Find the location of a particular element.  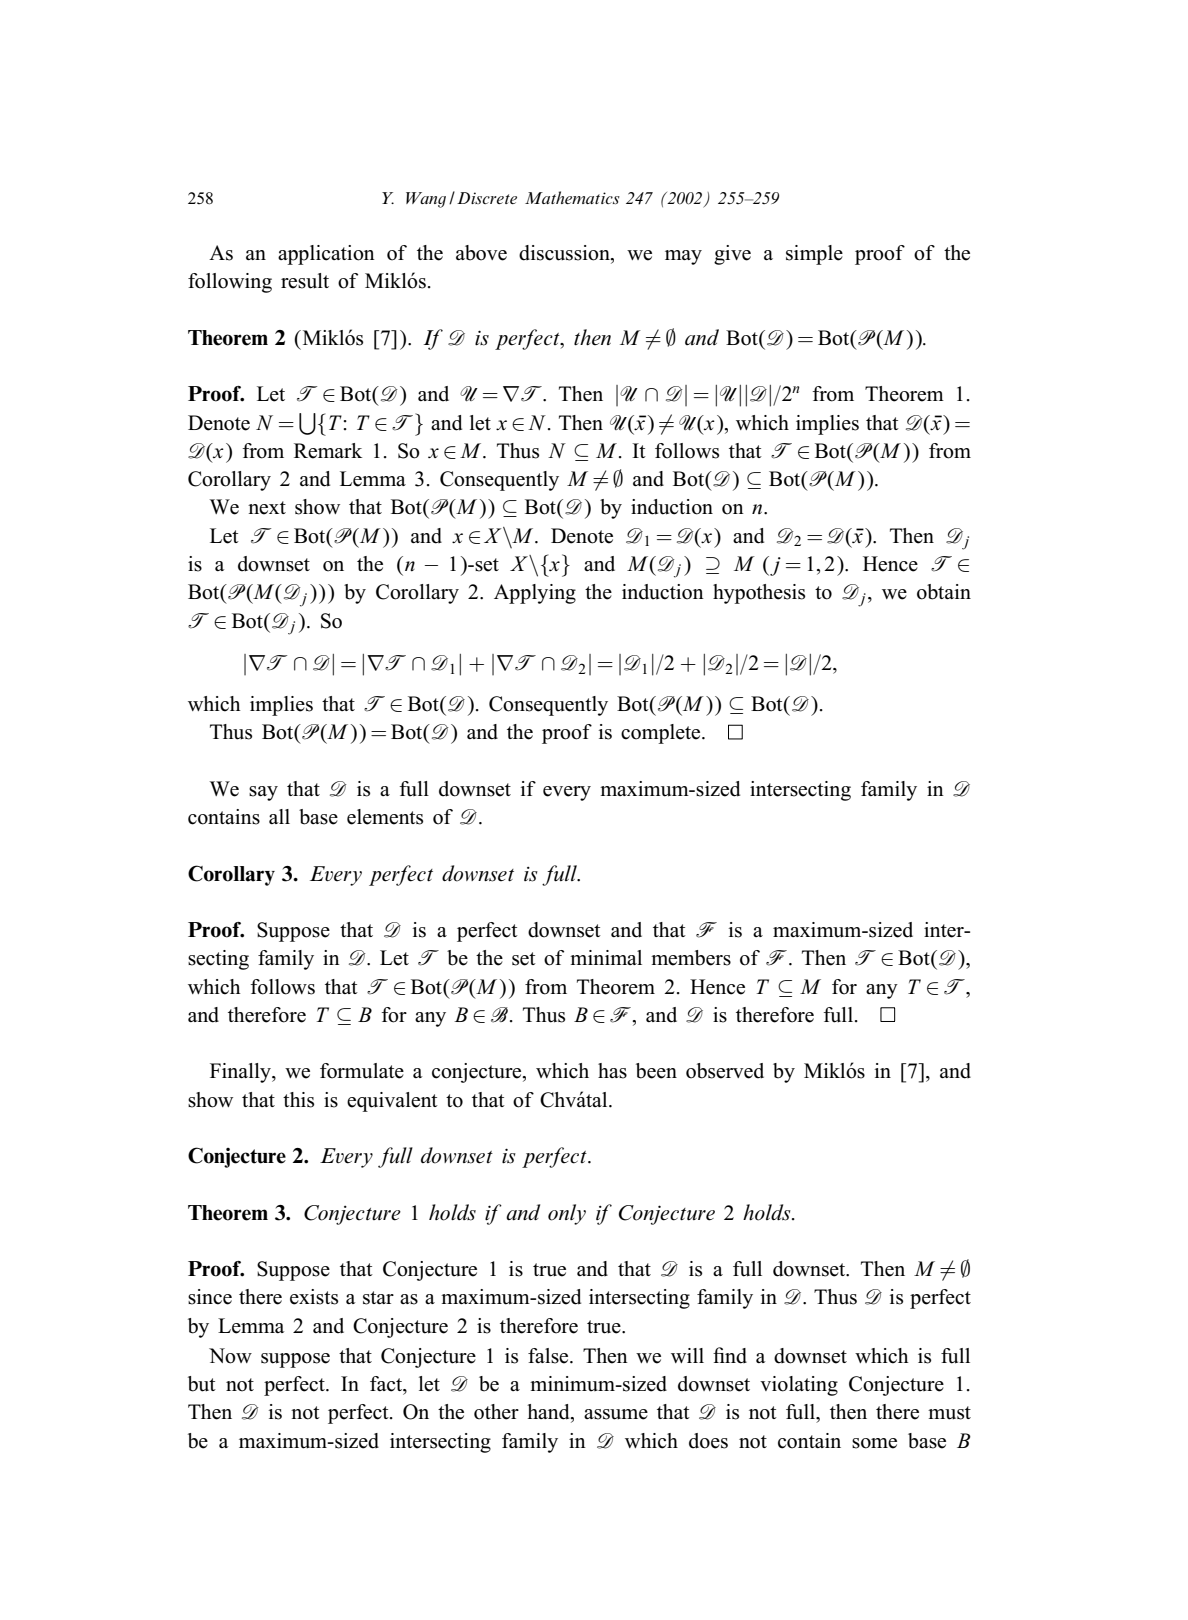

simple is located at coordinates (814, 255).
